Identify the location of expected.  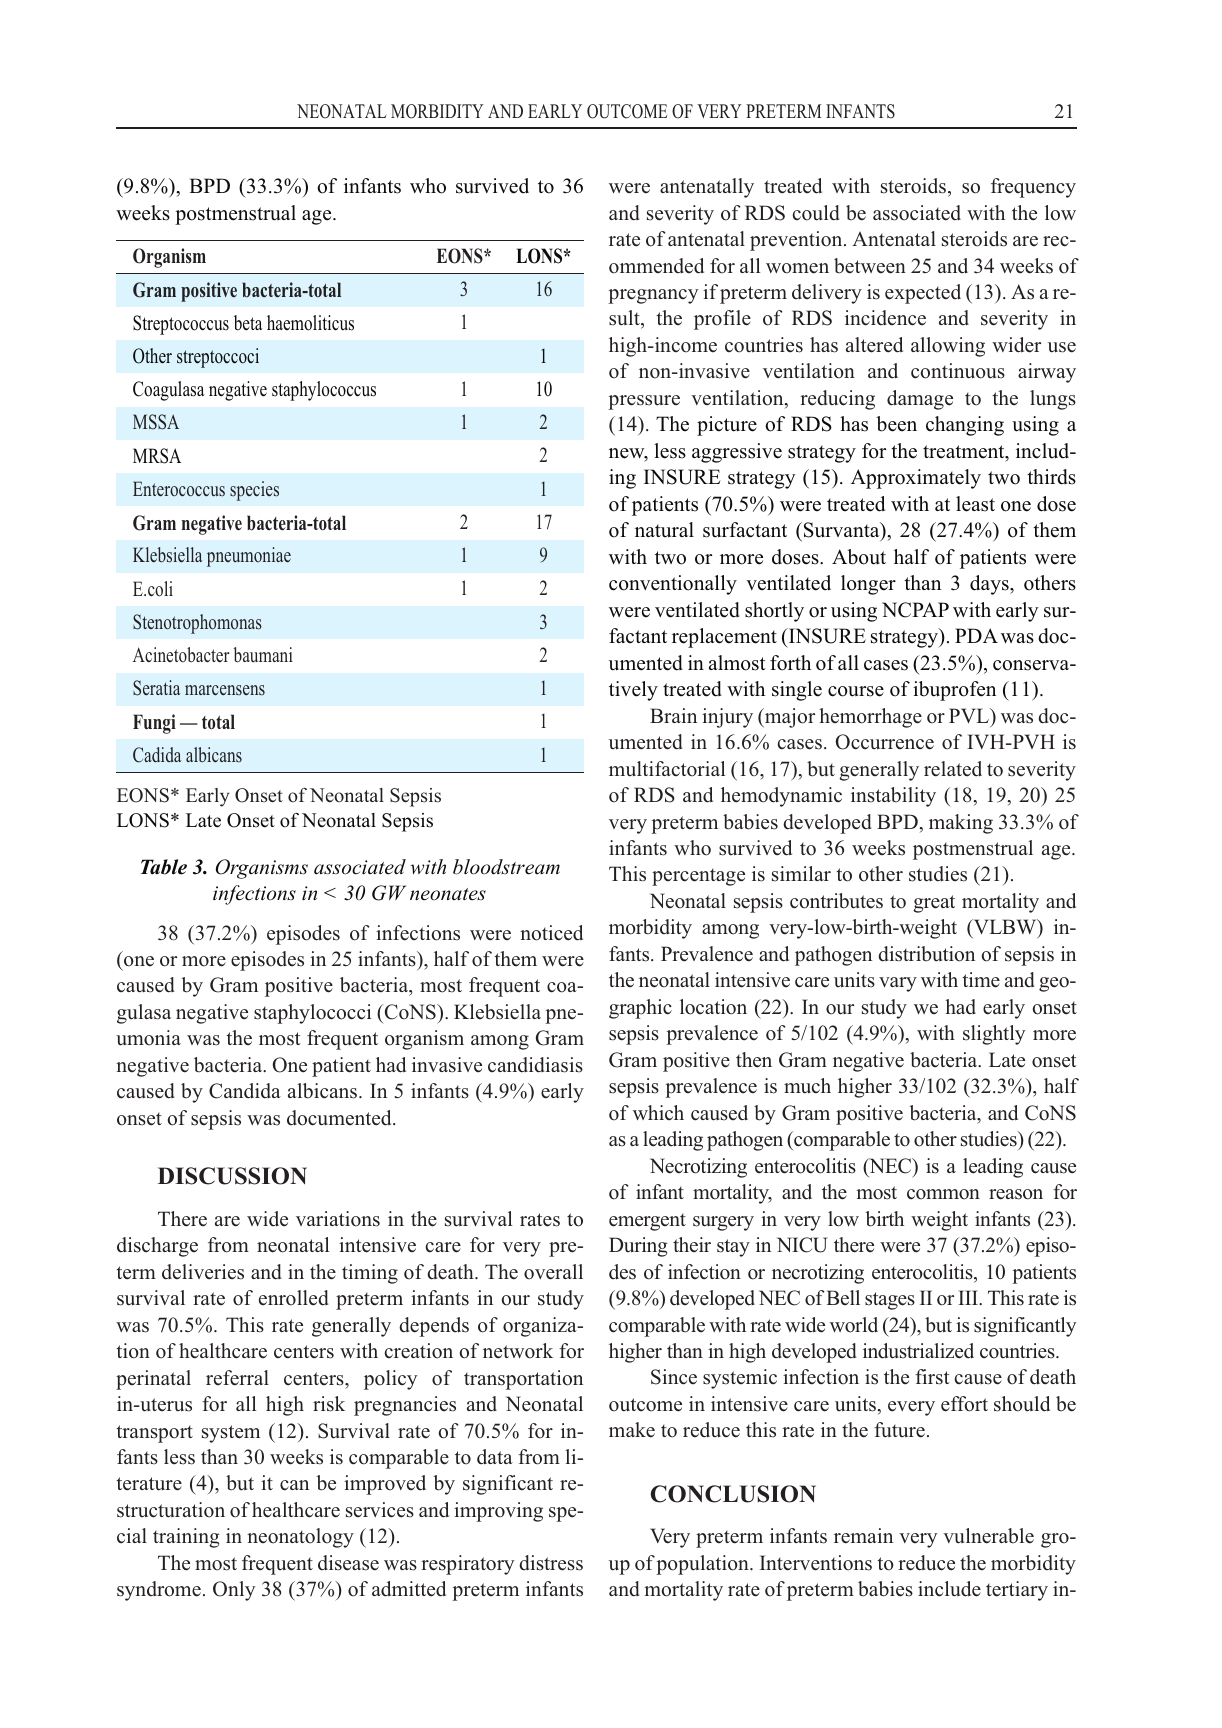
(923, 294).
